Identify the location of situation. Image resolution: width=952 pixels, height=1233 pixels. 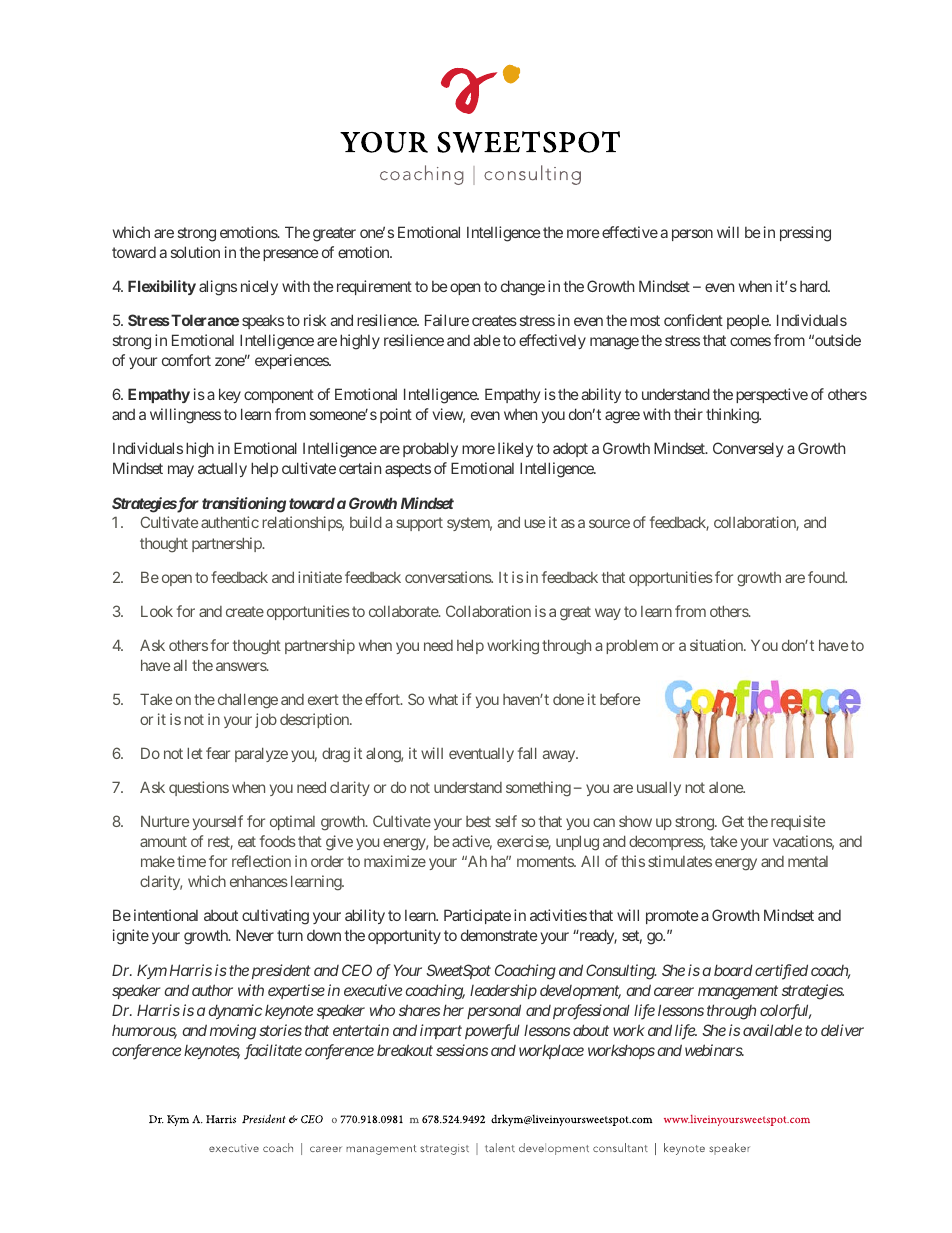
(717, 645).
